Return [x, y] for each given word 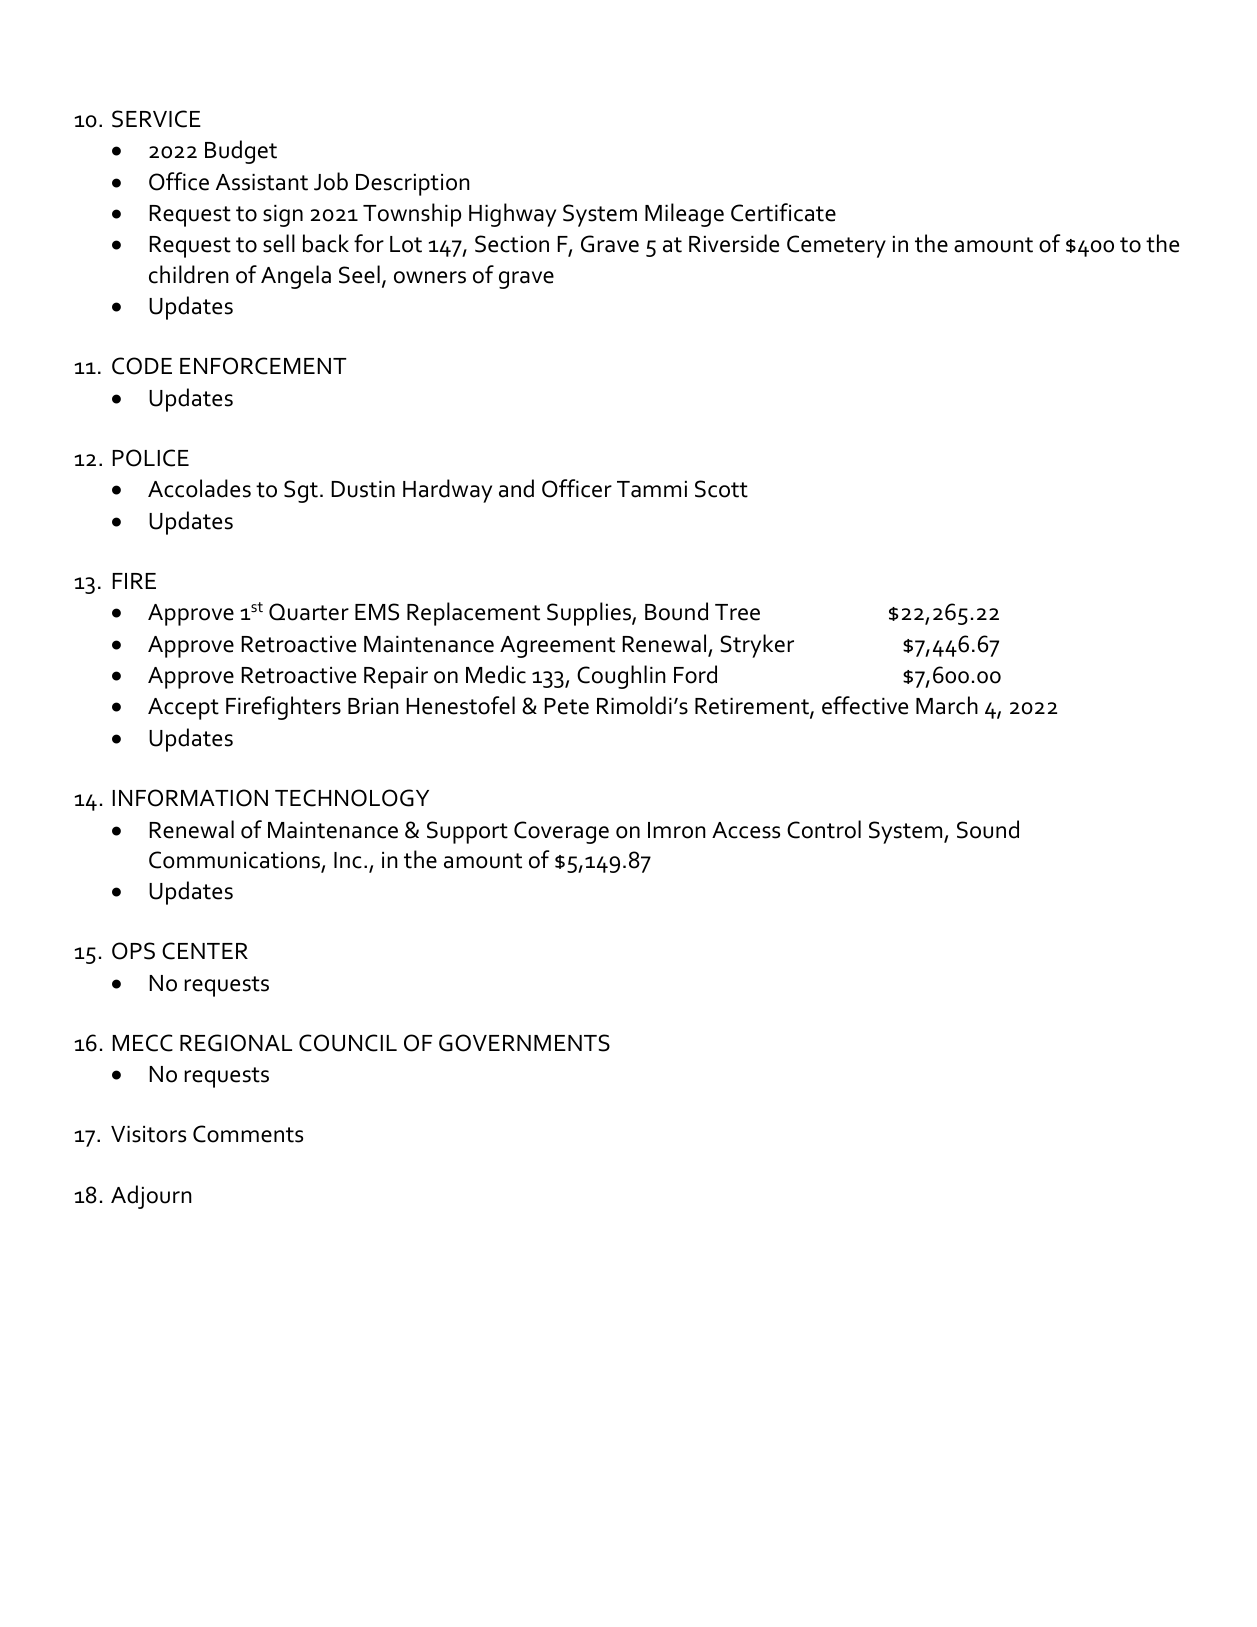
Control [824, 829]
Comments [248, 1134]
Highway [512, 215]
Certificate [783, 212]
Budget [241, 152]
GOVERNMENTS [524, 1043]
